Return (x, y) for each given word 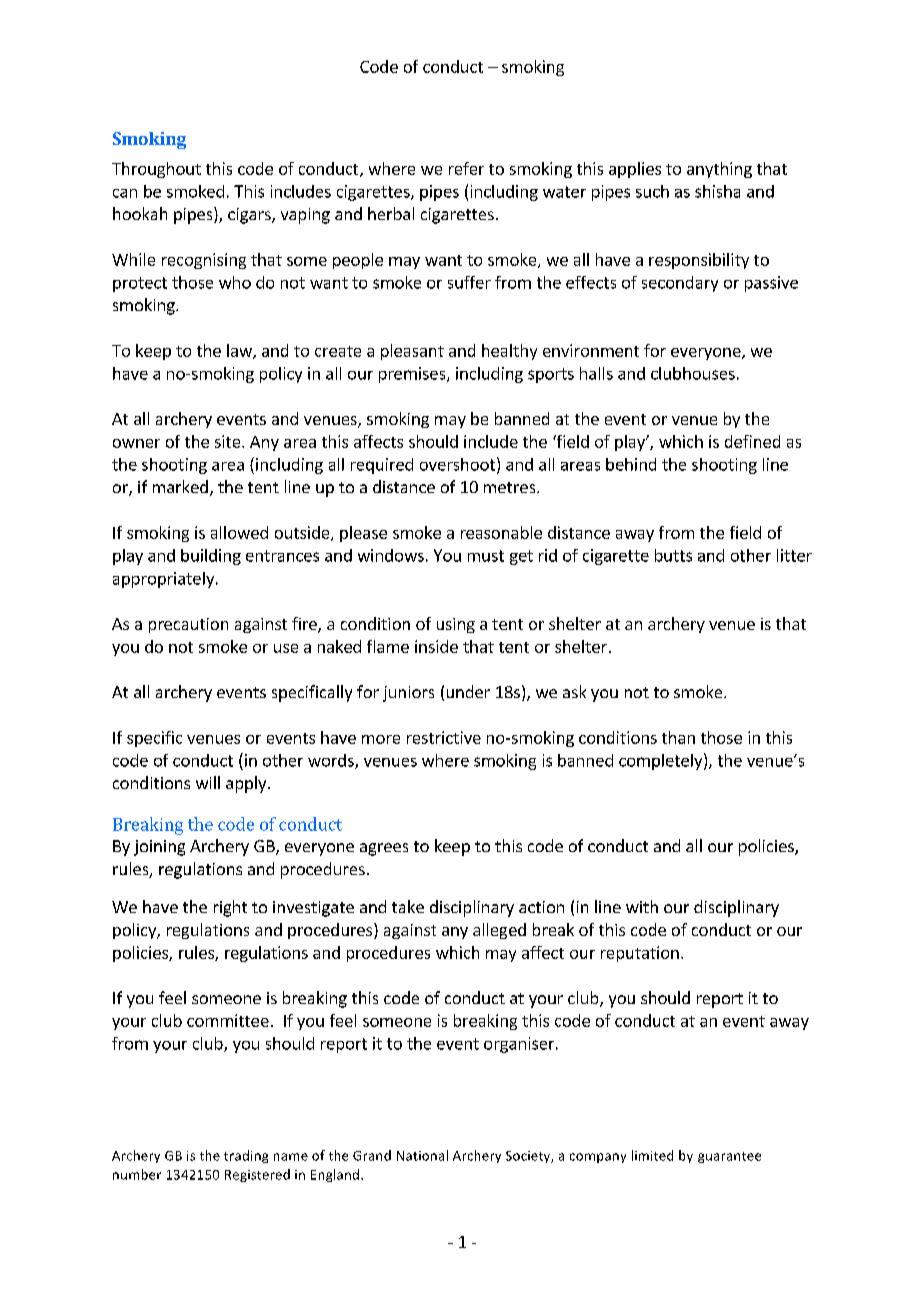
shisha (717, 191)
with (642, 906)
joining (159, 848)
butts (673, 555)
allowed (239, 532)
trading (246, 1156)
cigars (250, 216)
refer (466, 168)
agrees (384, 849)
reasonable (501, 532)
